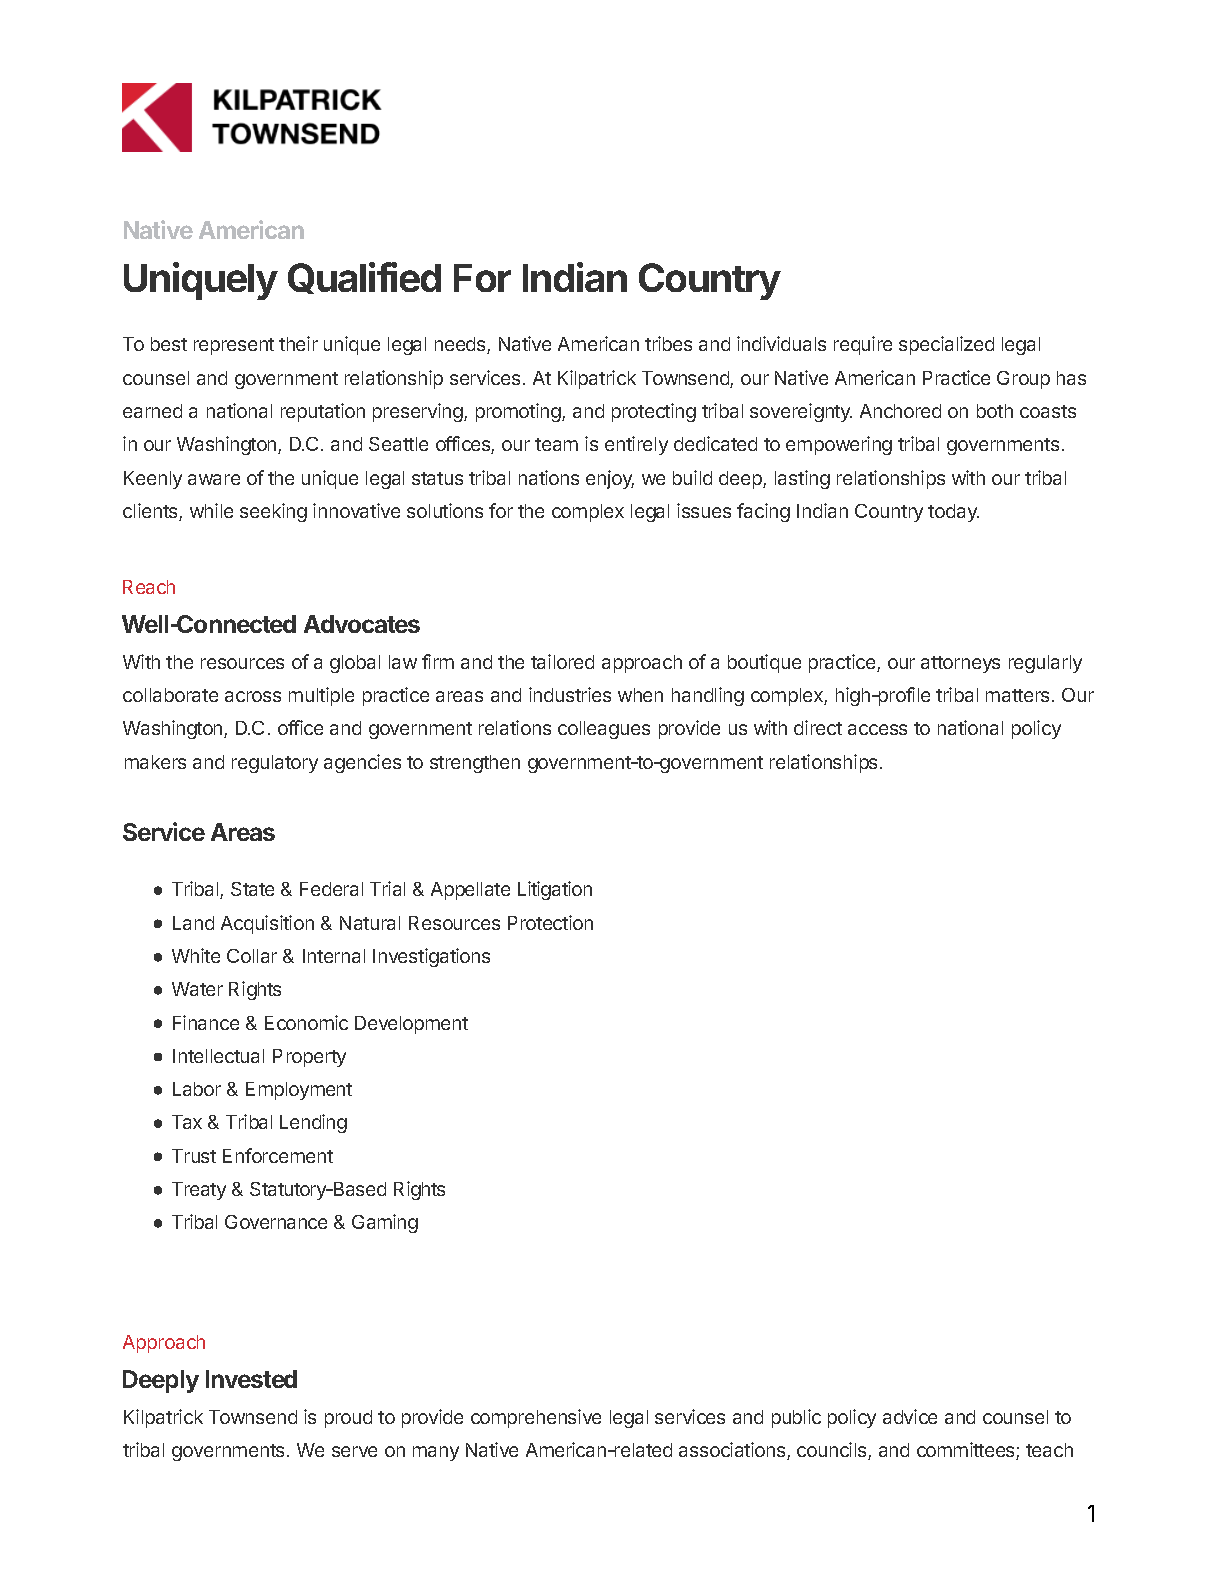 This screenshot has height=1575, width=1217. What do you see at coordinates (668, 343) in the screenshot?
I see `tribes` at bounding box center [668, 343].
